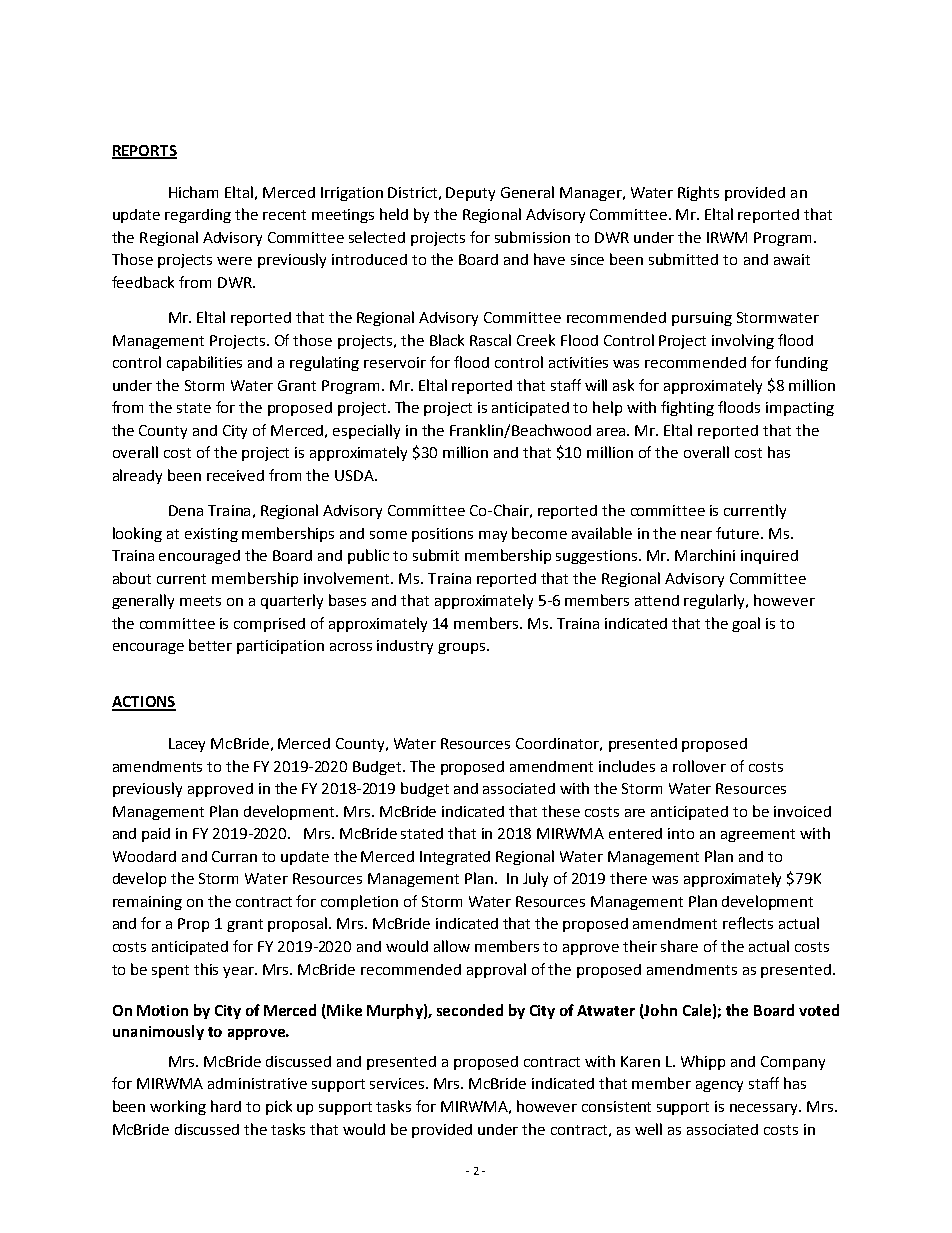 The image size is (952, 1233). What do you see at coordinates (210, 645) in the screenshot?
I see `better` at bounding box center [210, 645].
